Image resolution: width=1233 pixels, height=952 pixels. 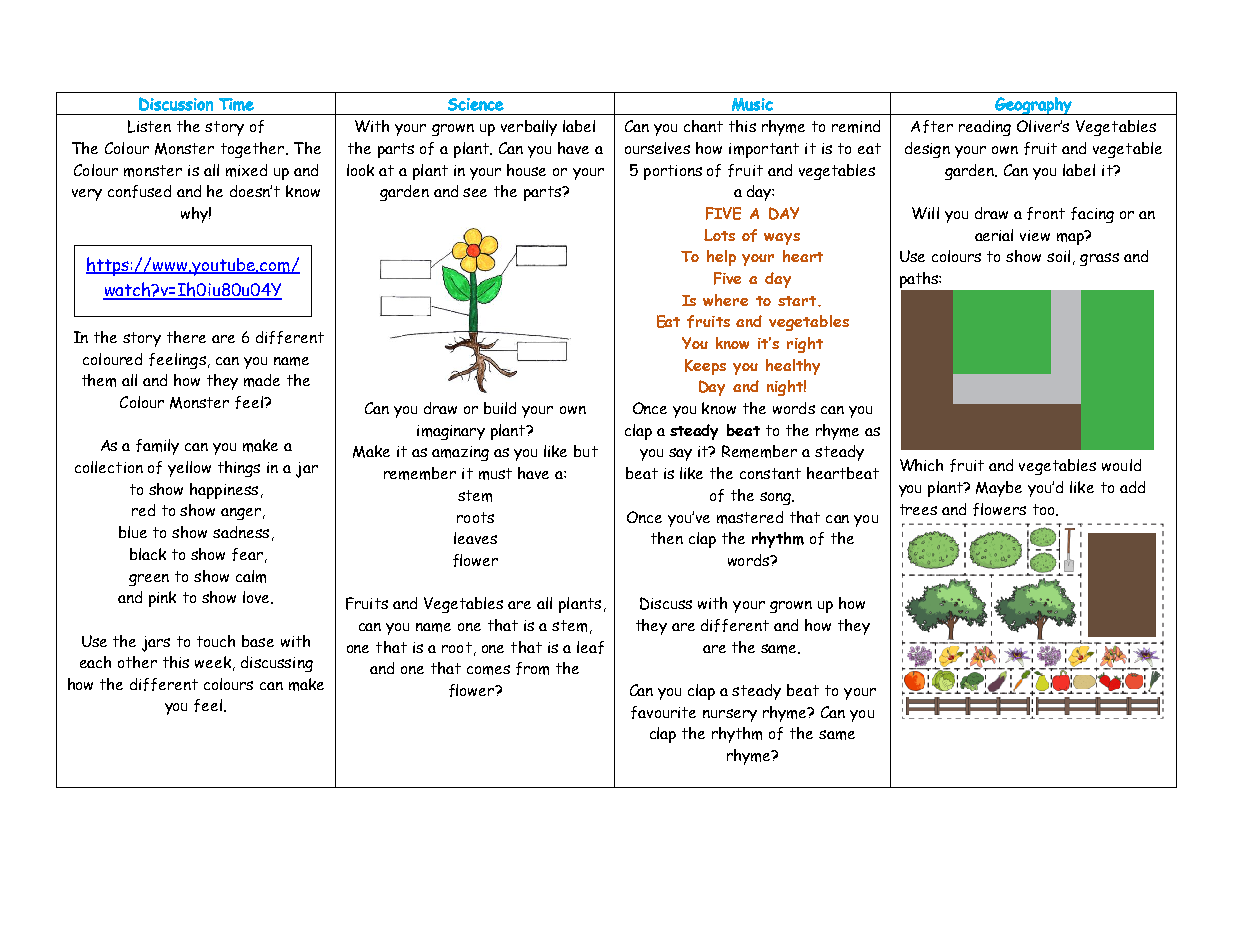 I want to click on favourite, so click(x=663, y=712).
